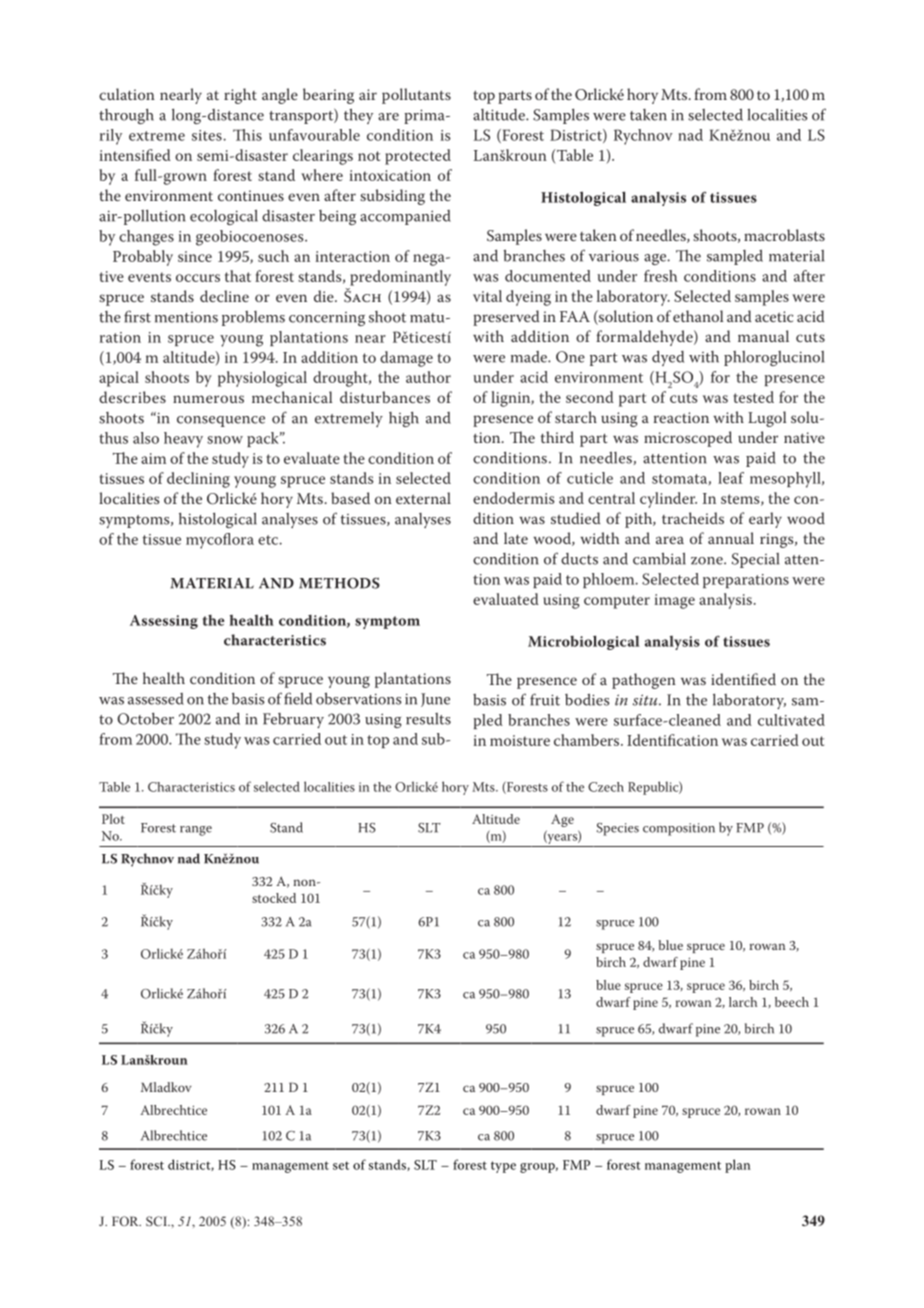  What do you see at coordinates (644, 681) in the screenshot?
I see `pathogen` at bounding box center [644, 681].
